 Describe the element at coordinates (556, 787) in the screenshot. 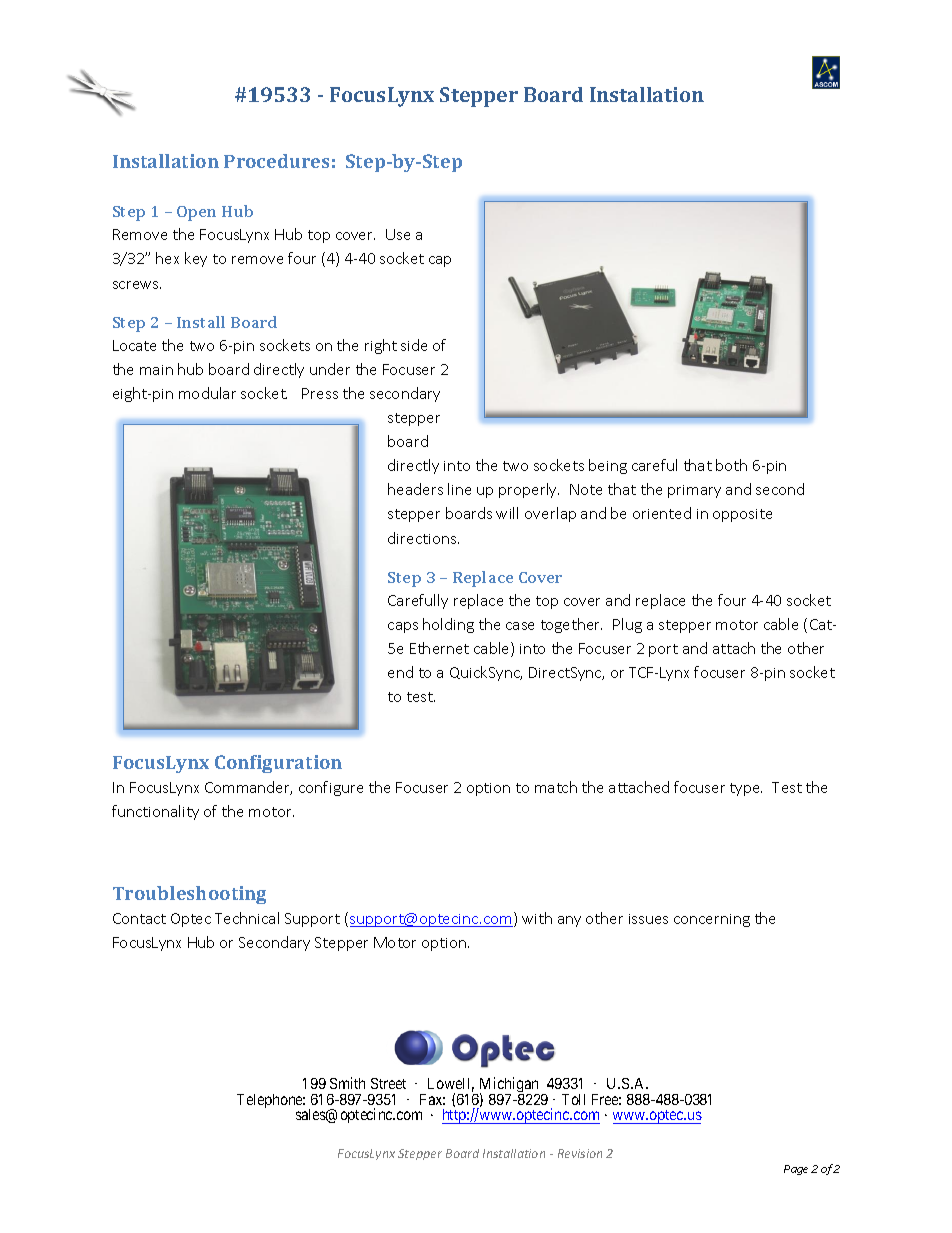

I see `match` at that location.
